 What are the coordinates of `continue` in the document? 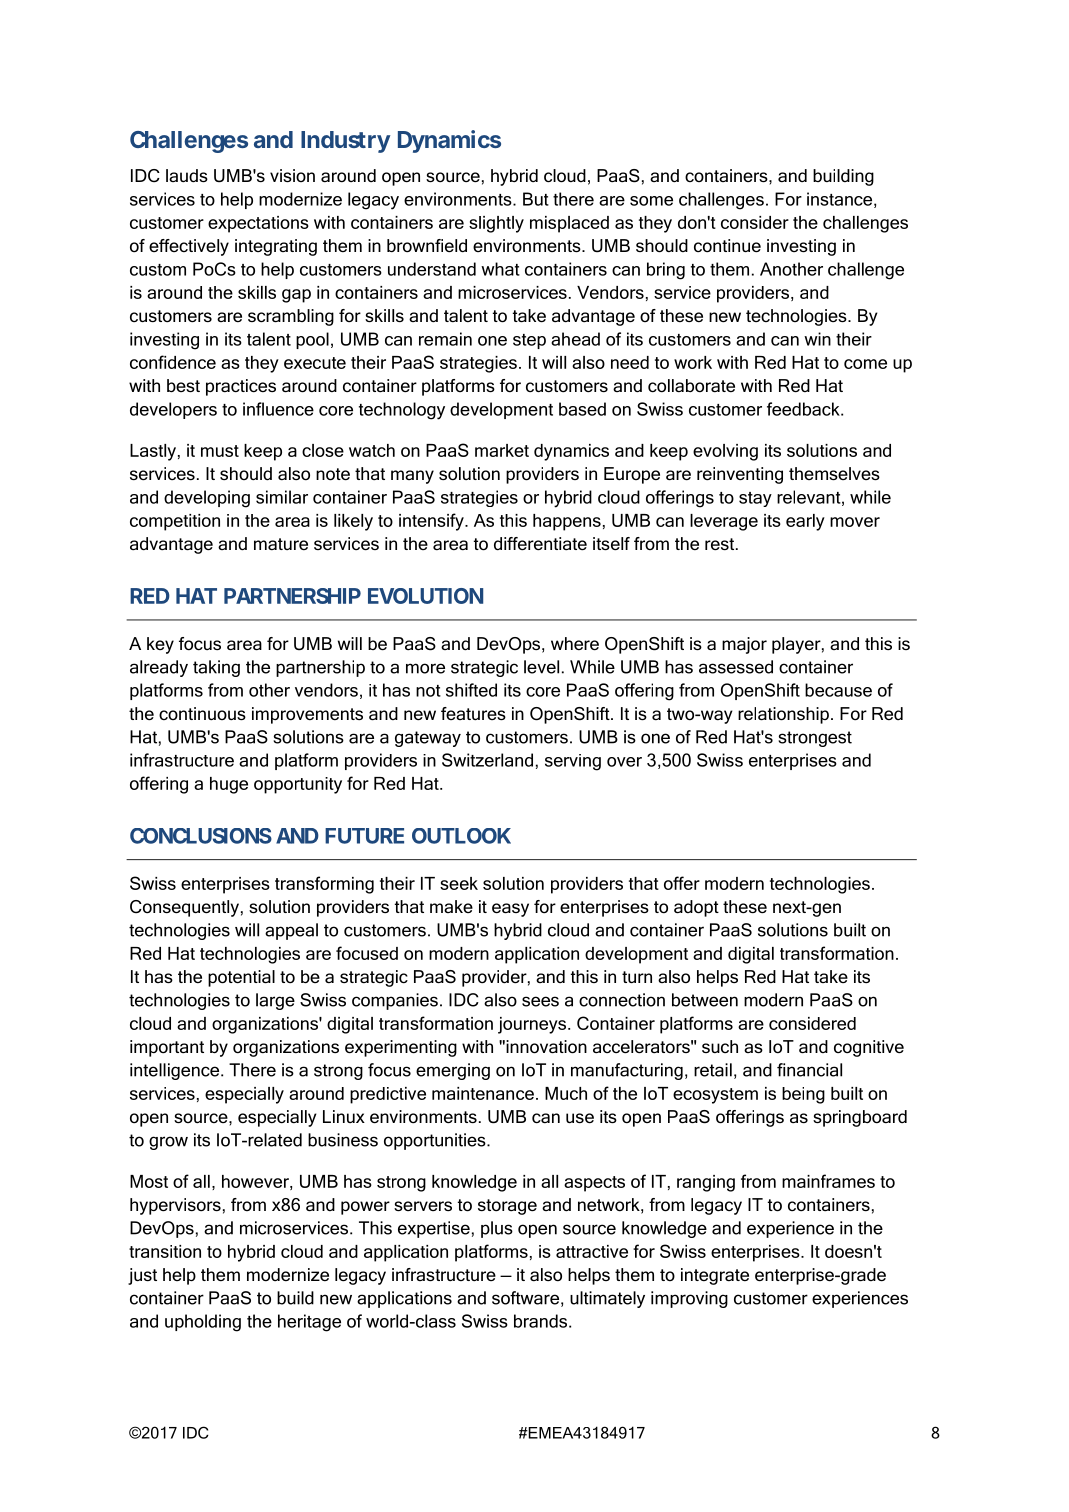 It's located at (727, 246).
